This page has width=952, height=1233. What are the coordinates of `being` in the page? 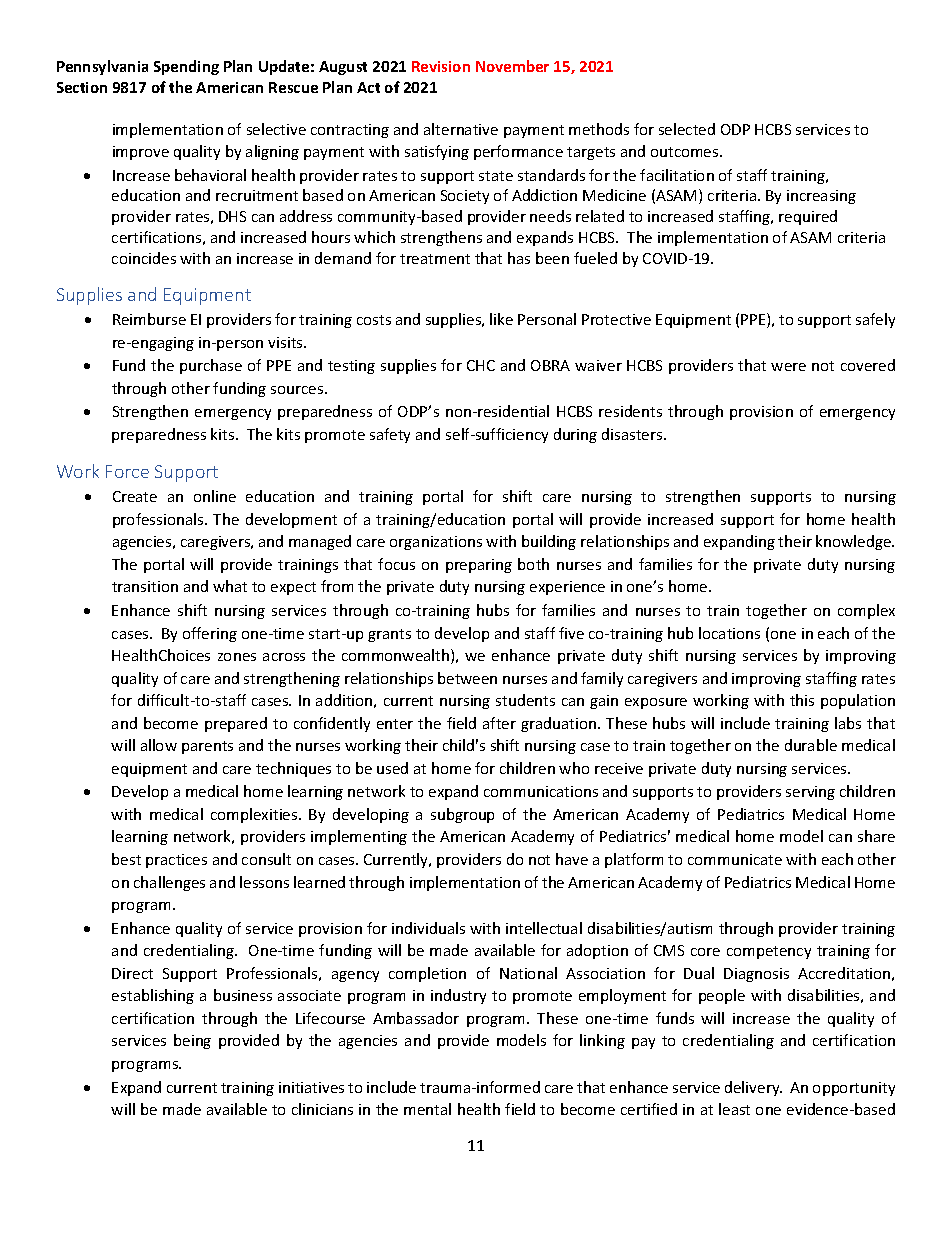 It's located at (192, 1041).
